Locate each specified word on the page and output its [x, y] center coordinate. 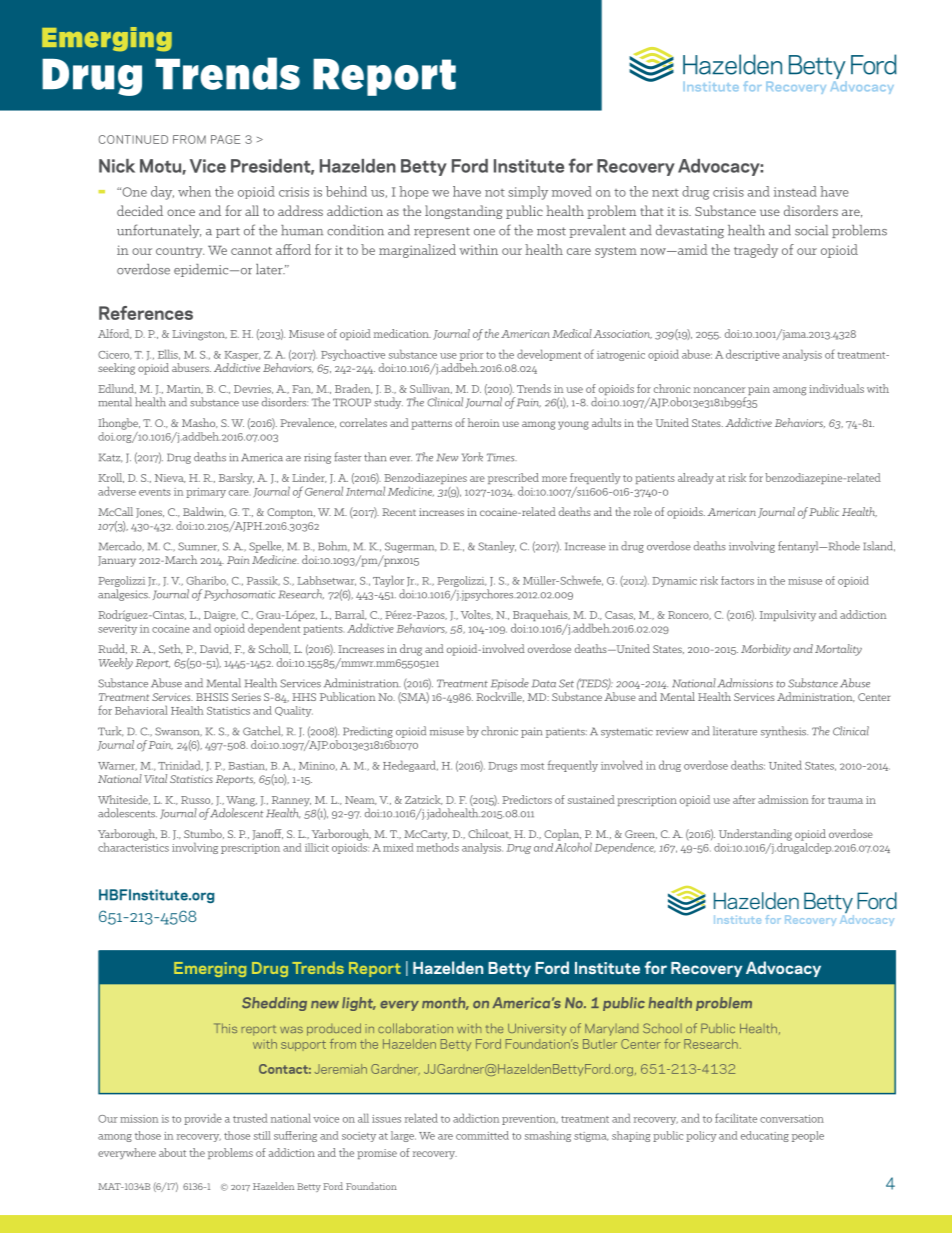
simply [528, 193]
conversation [792, 1119]
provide [203, 1119]
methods [438, 846]
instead [795, 191]
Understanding [755, 835]
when [194, 191]
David [215, 649]
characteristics [133, 846]
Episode [510, 684]
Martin [185, 389]
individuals [836, 388]
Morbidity [766, 650]
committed [482, 1135]
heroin [483, 422]
